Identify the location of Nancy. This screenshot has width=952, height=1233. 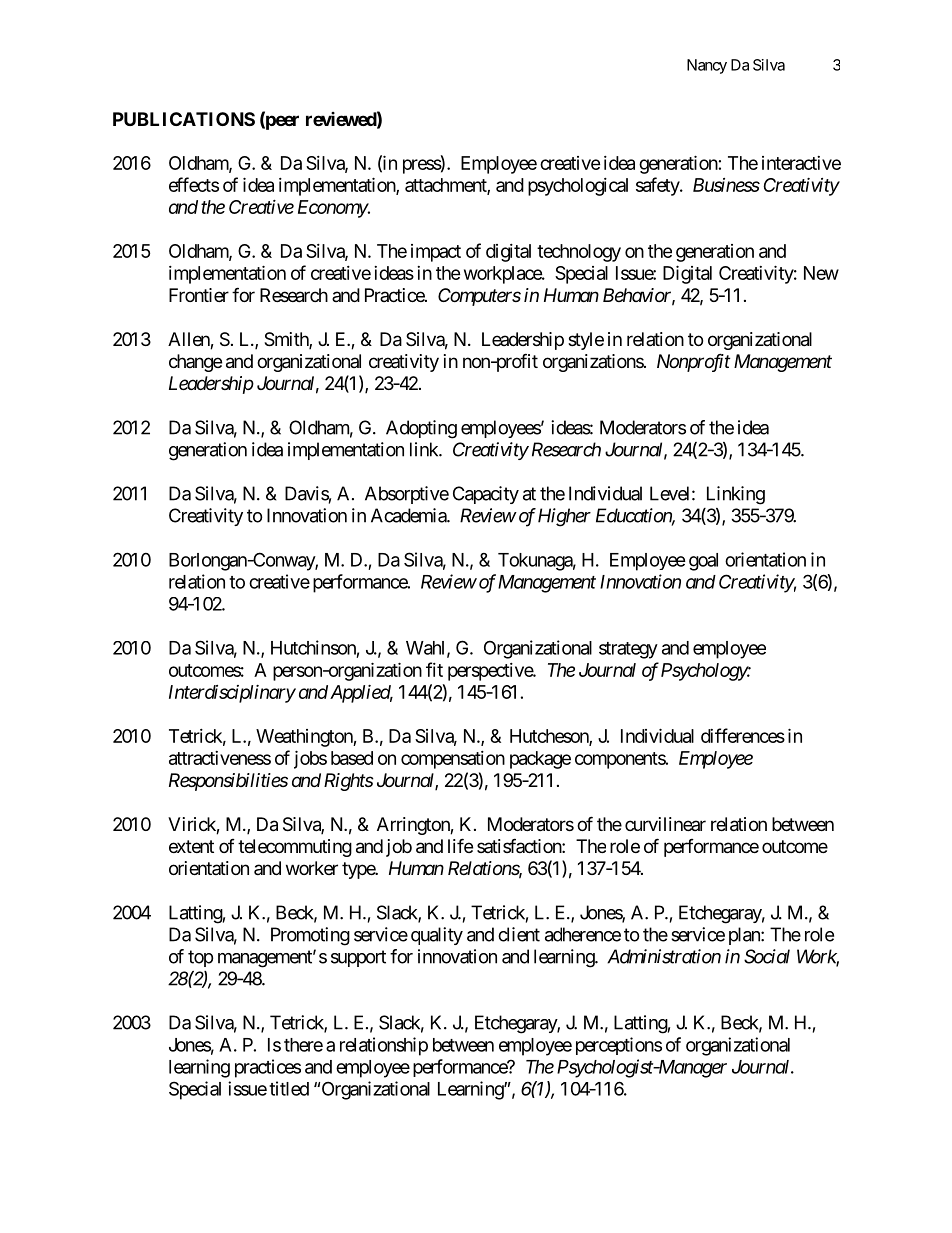
(707, 66).
